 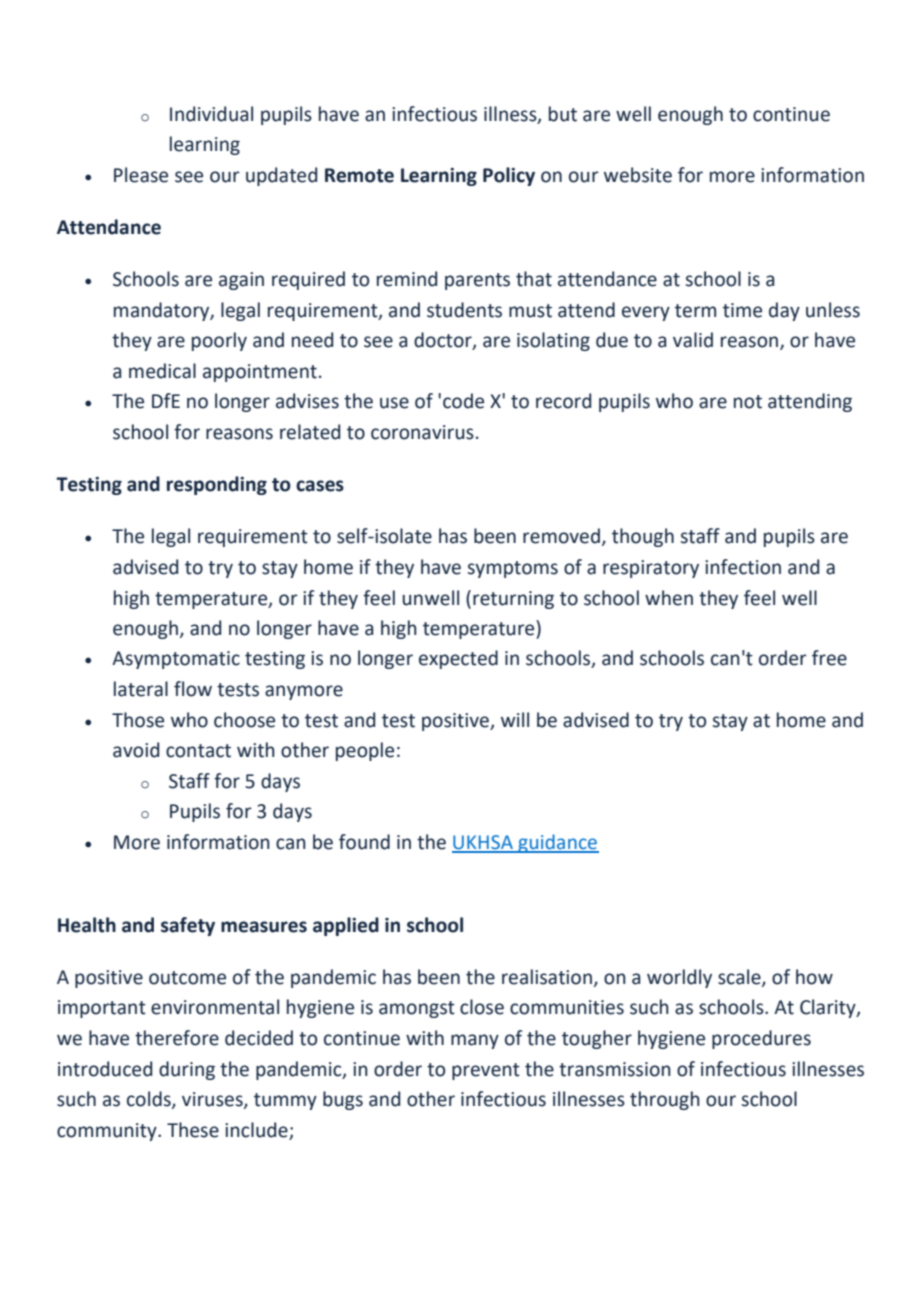 What do you see at coordinates (509, 176) in the document?
I see `Policy` at bounding box center [509, 176].
